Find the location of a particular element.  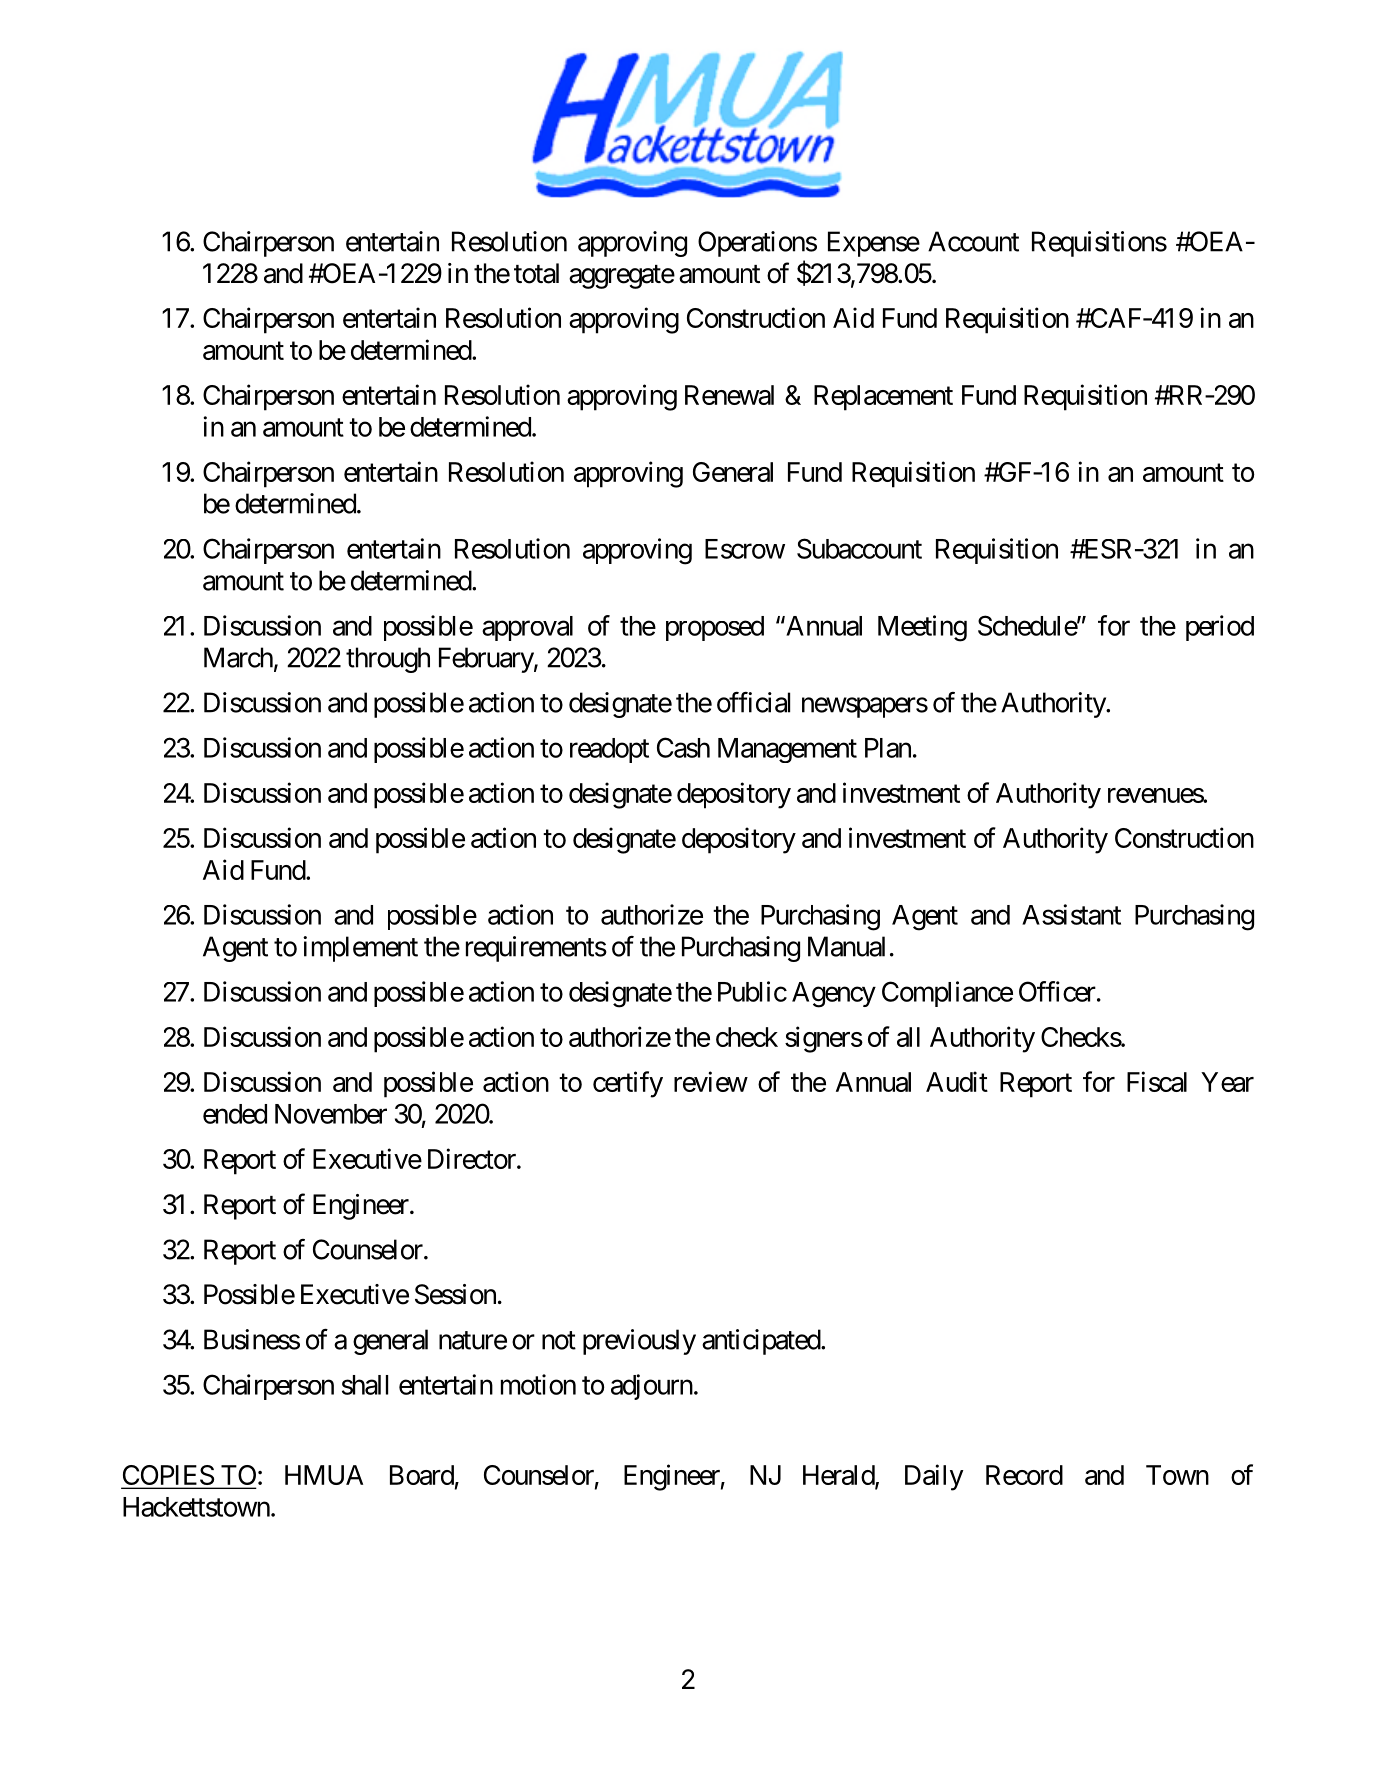

Renewal is located at coordinates (729, 395).
